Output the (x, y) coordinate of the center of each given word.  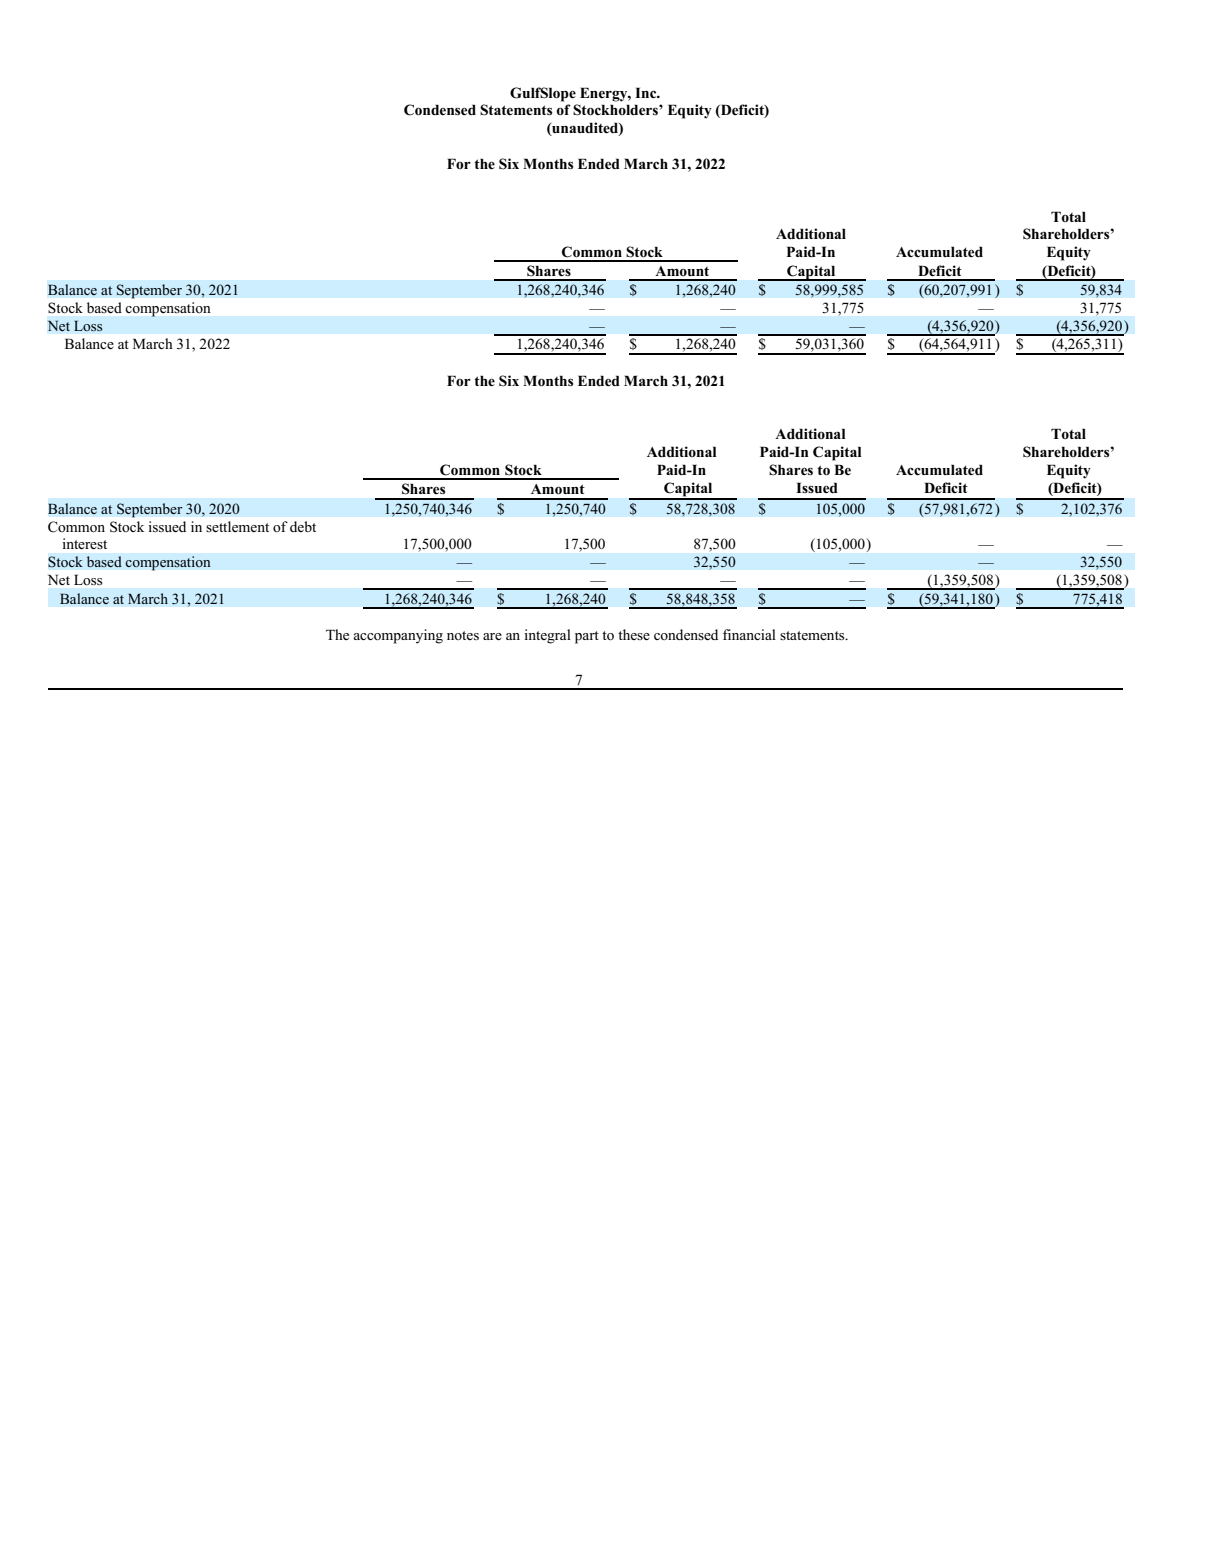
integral (547, 636)
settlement (237, 526)
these (634, 634)
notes (463, 635)
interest (84, 543)
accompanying (398, 636)
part (587, 637)
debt (303, 526)
